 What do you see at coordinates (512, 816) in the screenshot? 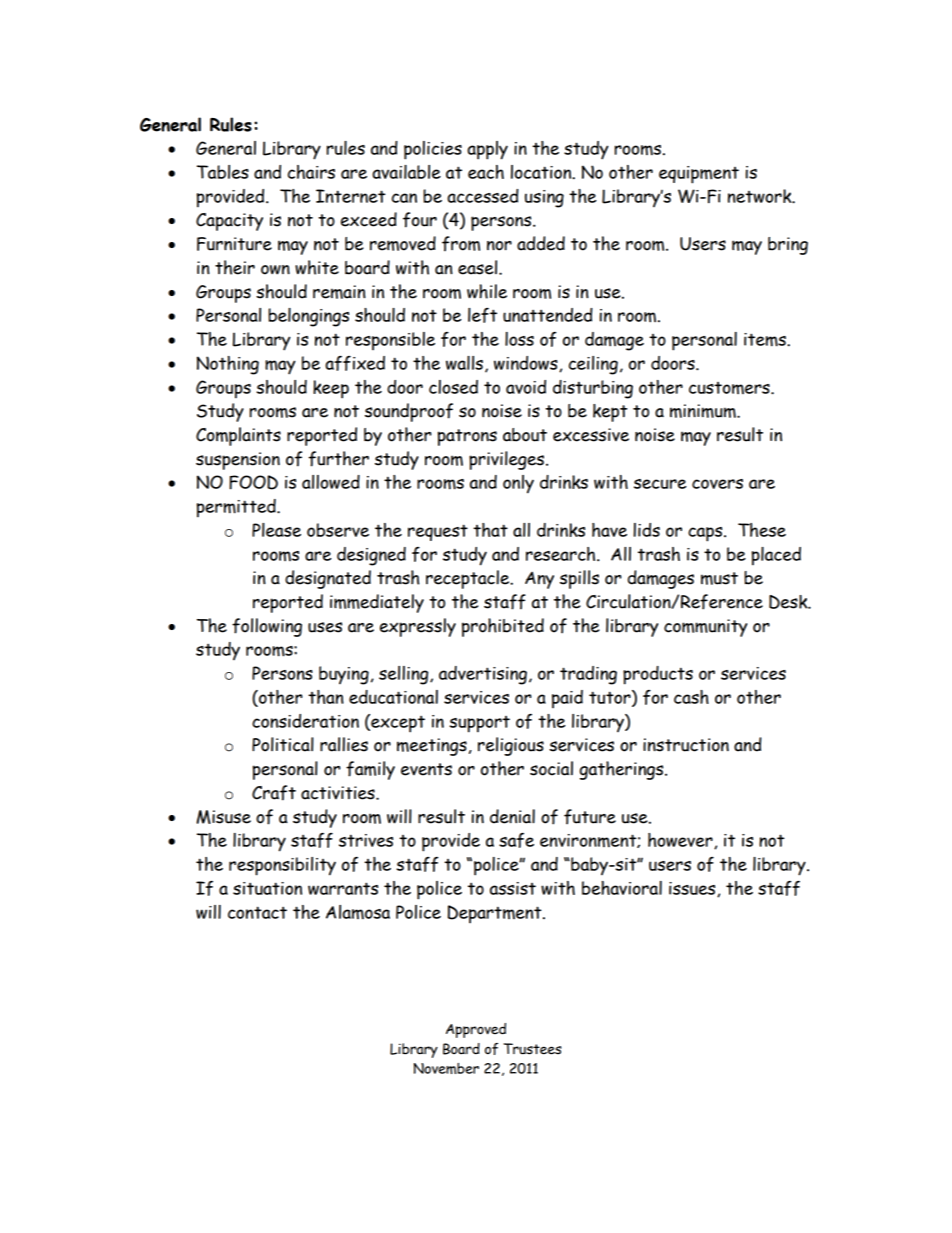
I see `denial` at bounding box center [512, 816].
